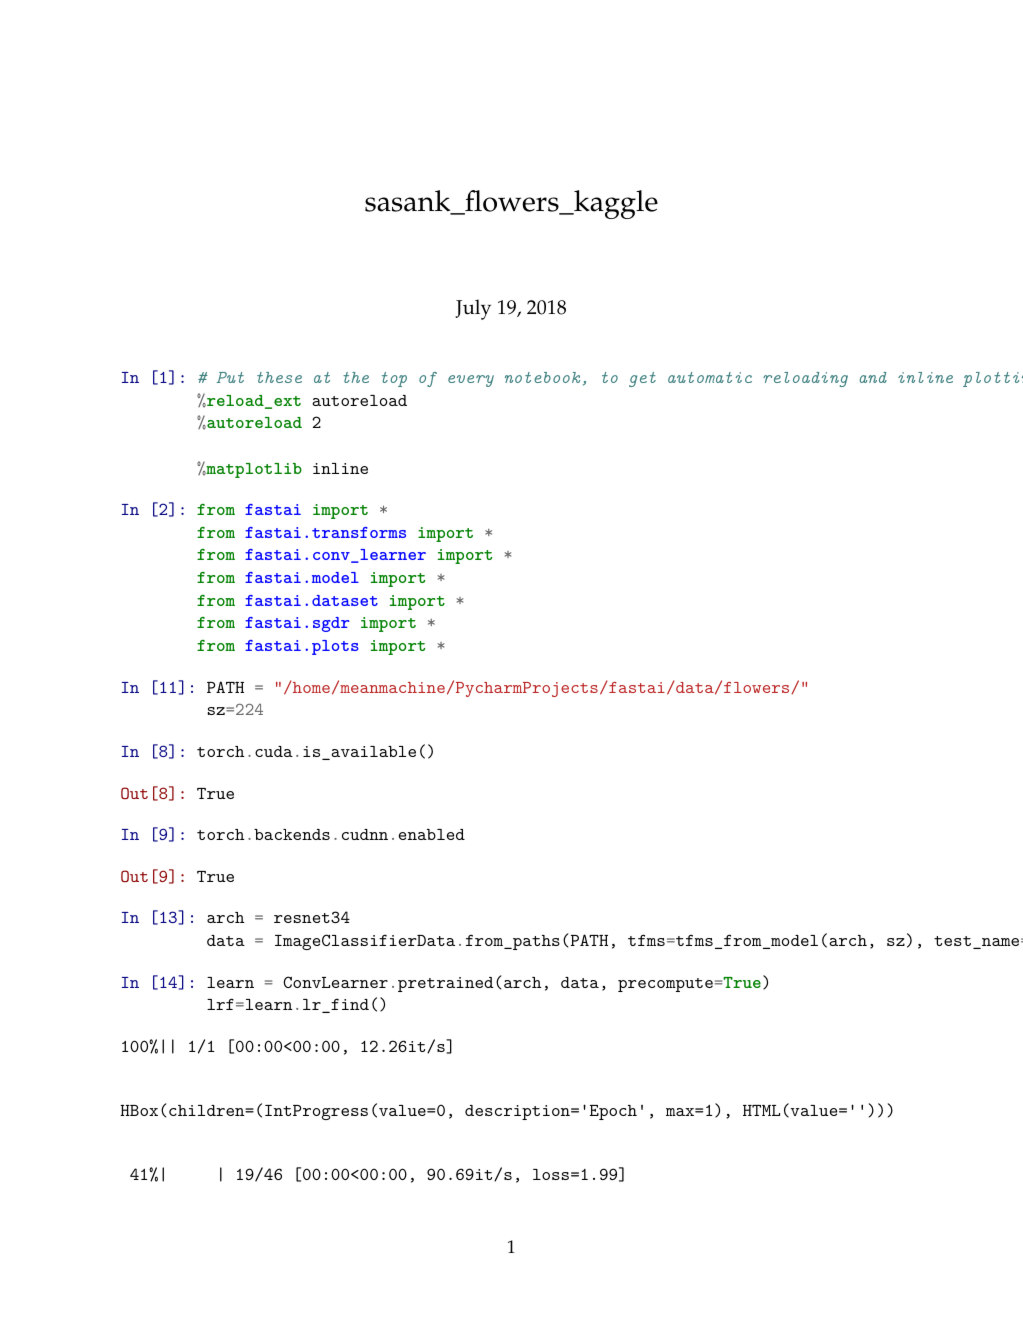 The image size is (1023, 1324). What do you see at coordinates (471, 381) in the screenshot?
I see `every` at bounding box center [471, 381].
